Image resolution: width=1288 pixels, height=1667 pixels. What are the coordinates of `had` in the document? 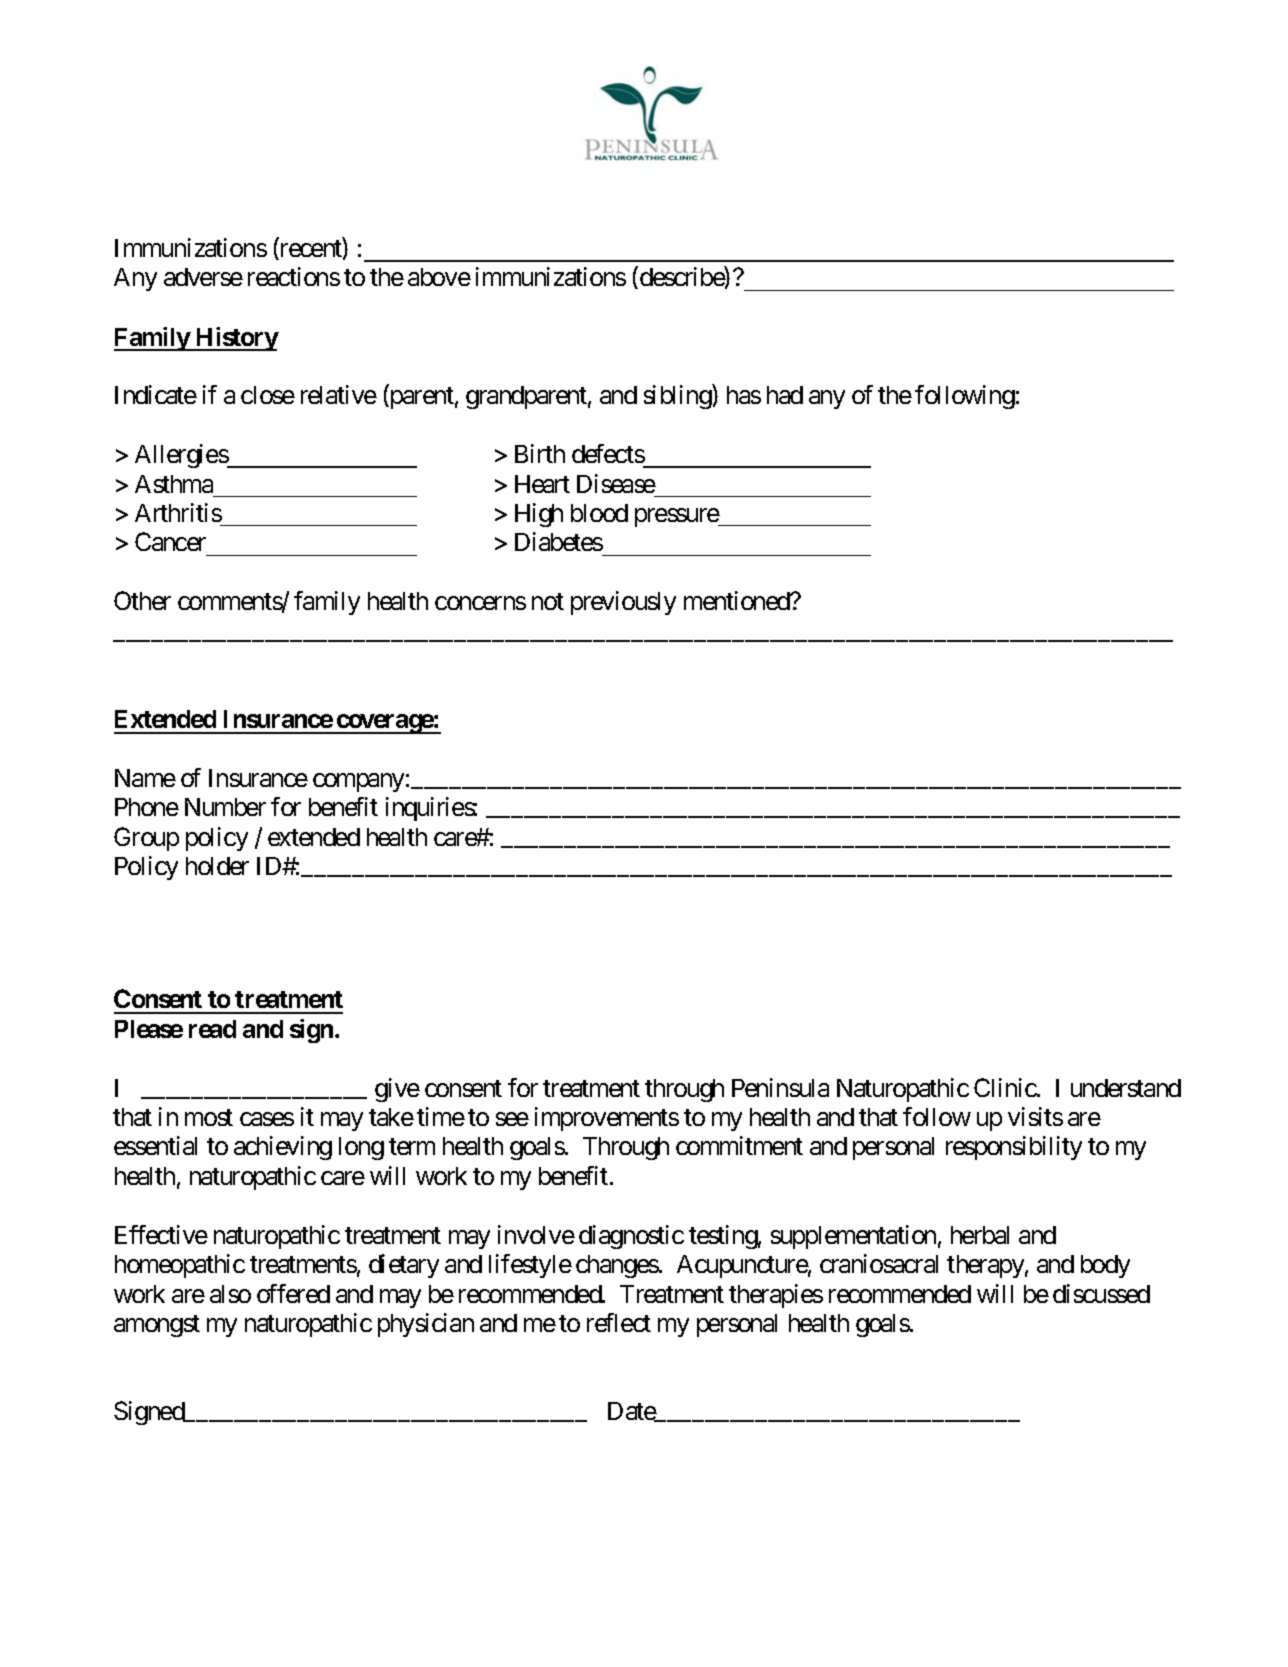 It's located at (785, 395).
